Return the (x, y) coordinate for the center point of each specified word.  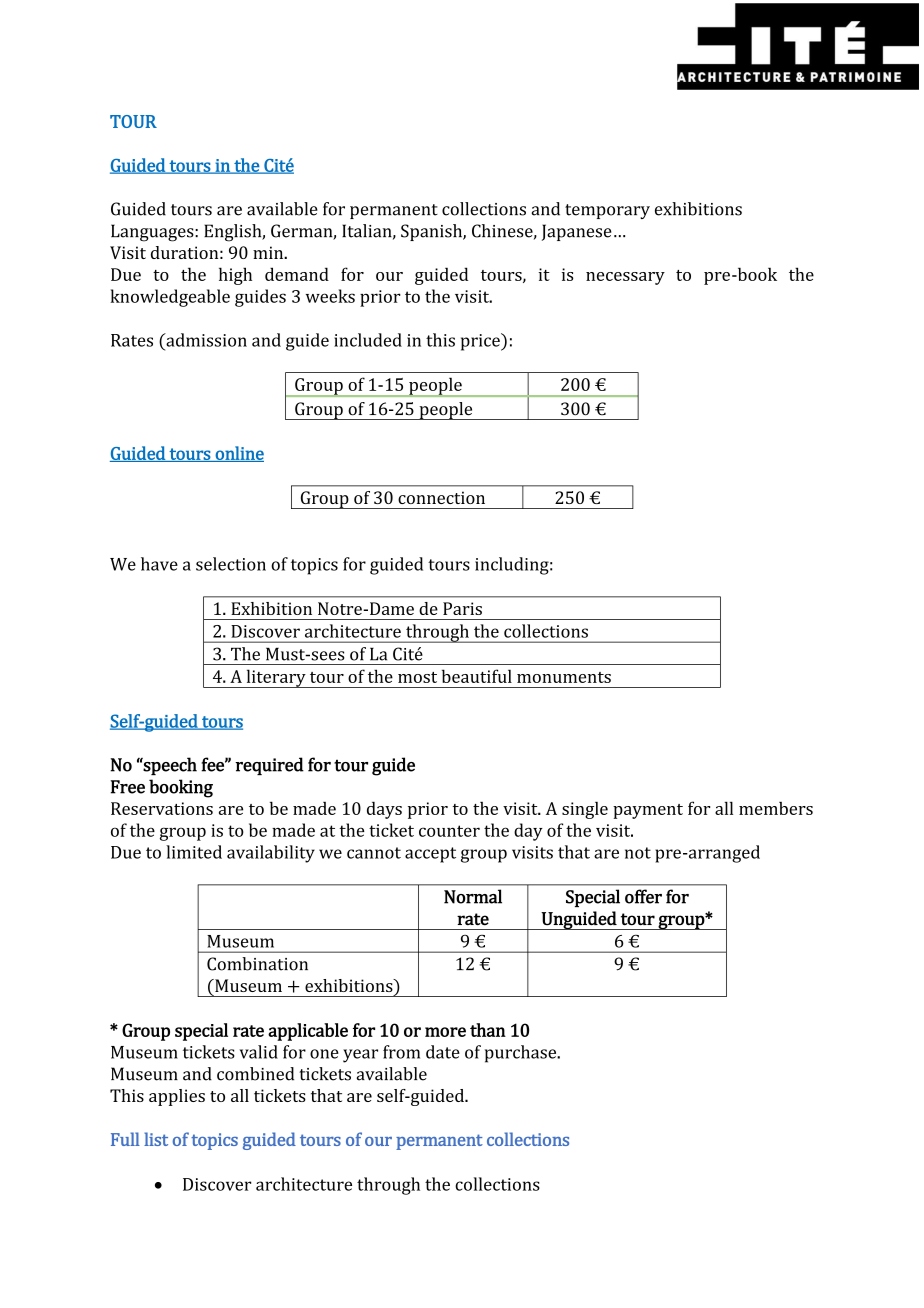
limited (194, 852)
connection (441, 497)
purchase (522, 1054)
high (235, 276)
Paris (462, 608)
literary (276, 678)
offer (643, 896)
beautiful (477, 676)
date (443, 1052)
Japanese (577, 232)
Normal (473, 896)
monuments (564, 677)
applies (177, 1097)
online (238, 454)
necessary (625, 278)
